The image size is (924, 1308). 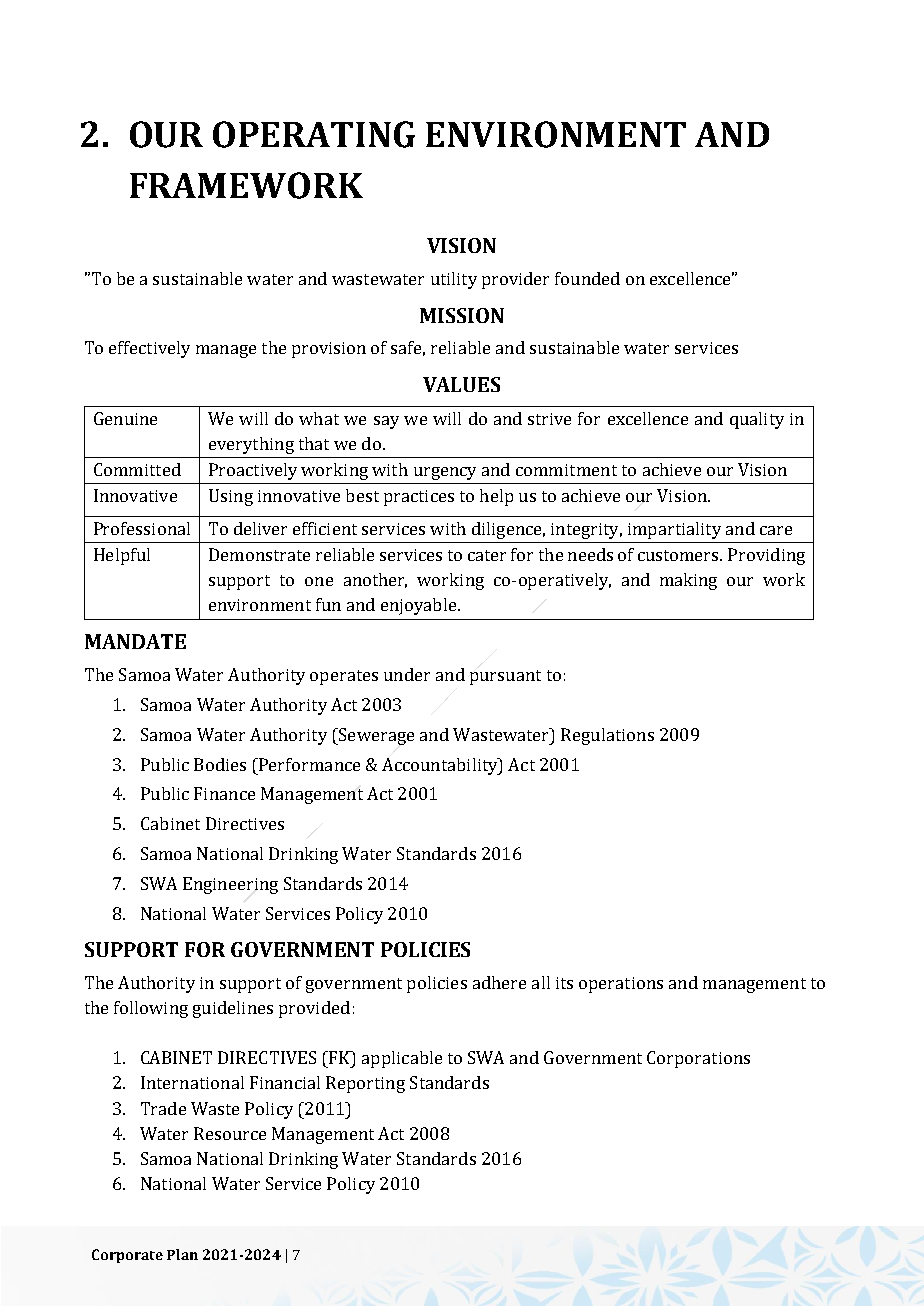 I want to click on Reporting, so click(x=365, y=1084).
